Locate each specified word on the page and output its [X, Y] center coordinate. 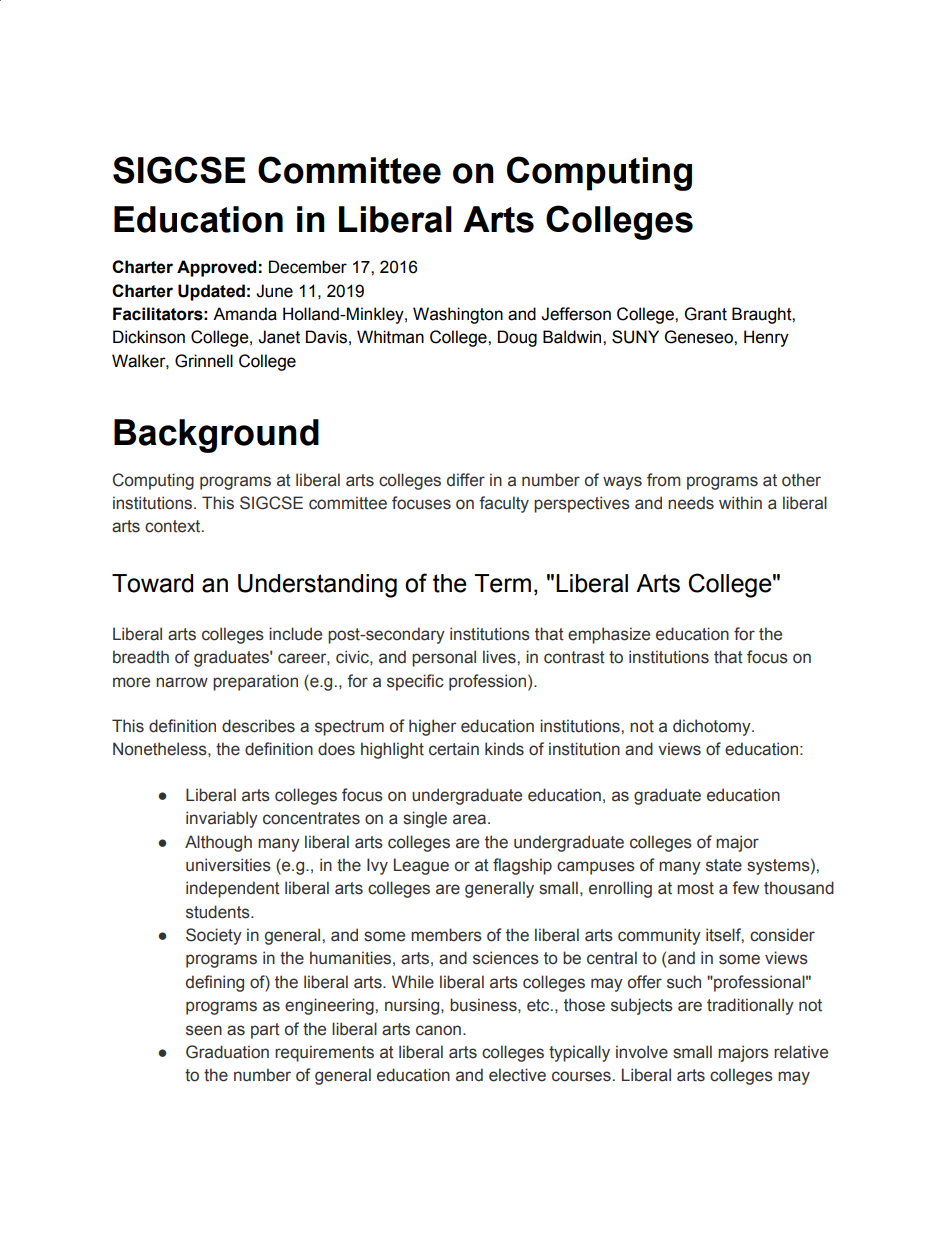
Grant [706, 314]
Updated [211, 292]
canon [438, 1030]
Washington [458, 315]
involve [642, 1052]
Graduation [227, 1052]
